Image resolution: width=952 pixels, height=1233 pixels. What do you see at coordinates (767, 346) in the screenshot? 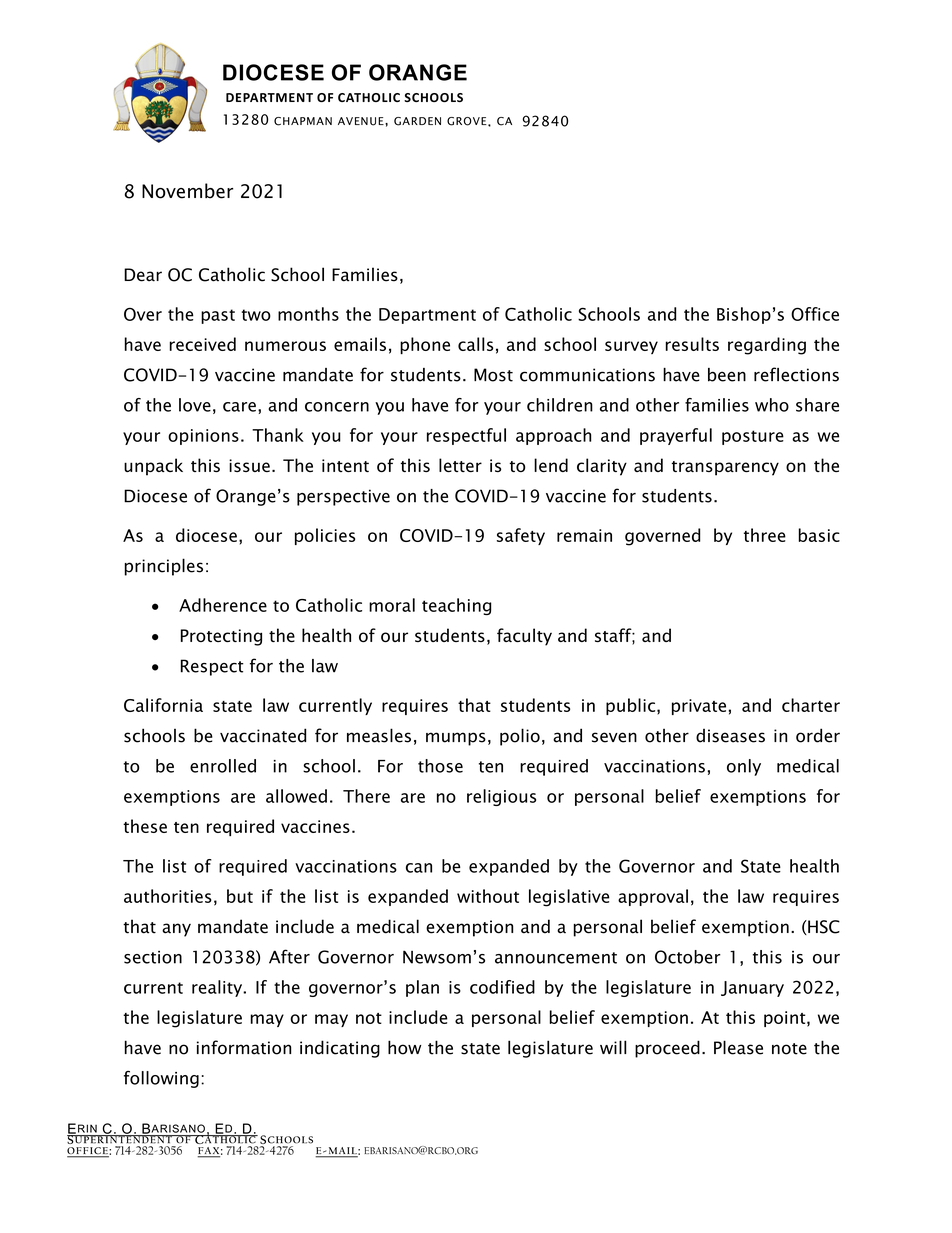
I see `regarding` at bounding box center [767, 346].
